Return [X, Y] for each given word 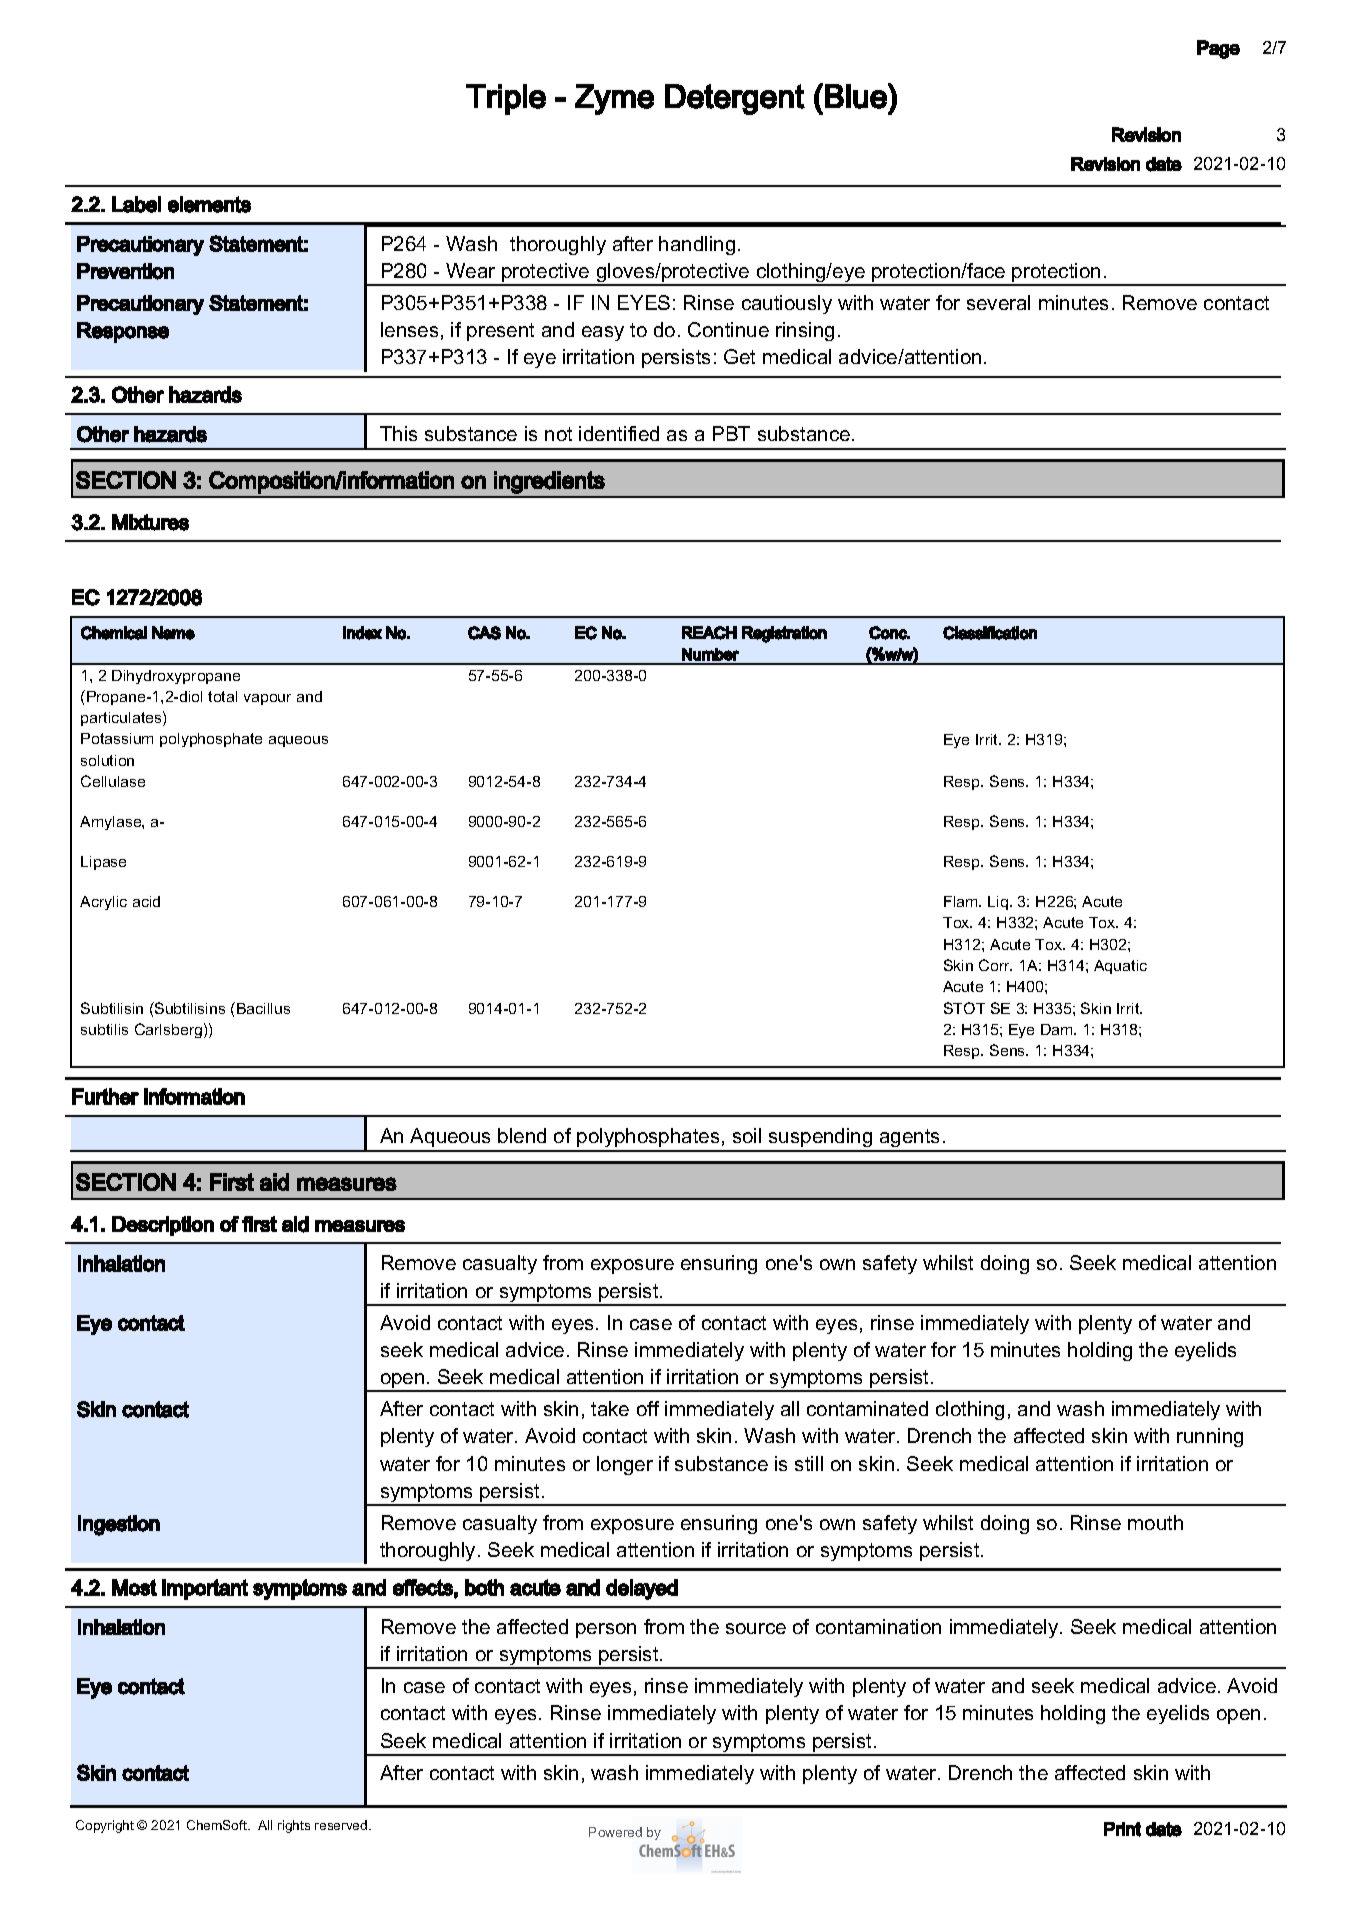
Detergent [735, 99]
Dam [1058, 1029]
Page [1218, 49]
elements [209, 204]
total [222, 696]
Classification [990, 633]
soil [747, 1135]
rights [294, 1826]
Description [163, 1226]
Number [710, 654]
